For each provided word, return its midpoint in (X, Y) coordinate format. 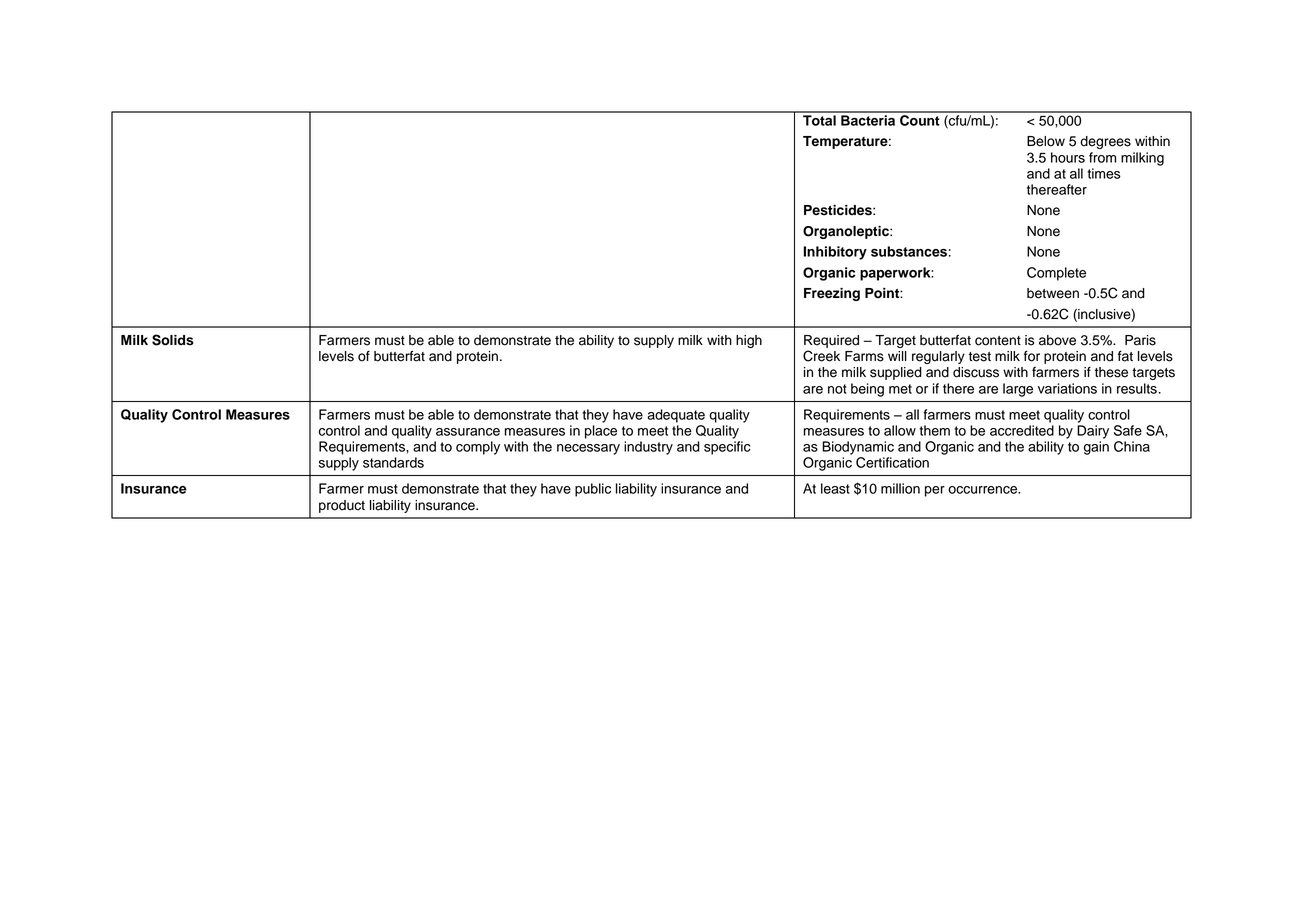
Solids (173, 340)
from (1102, 157)
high (749, 341)
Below (1046, 141)
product (342, 506)
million (900, 488)
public (593, 490)
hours (1068, 157)
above (1057, 340)
